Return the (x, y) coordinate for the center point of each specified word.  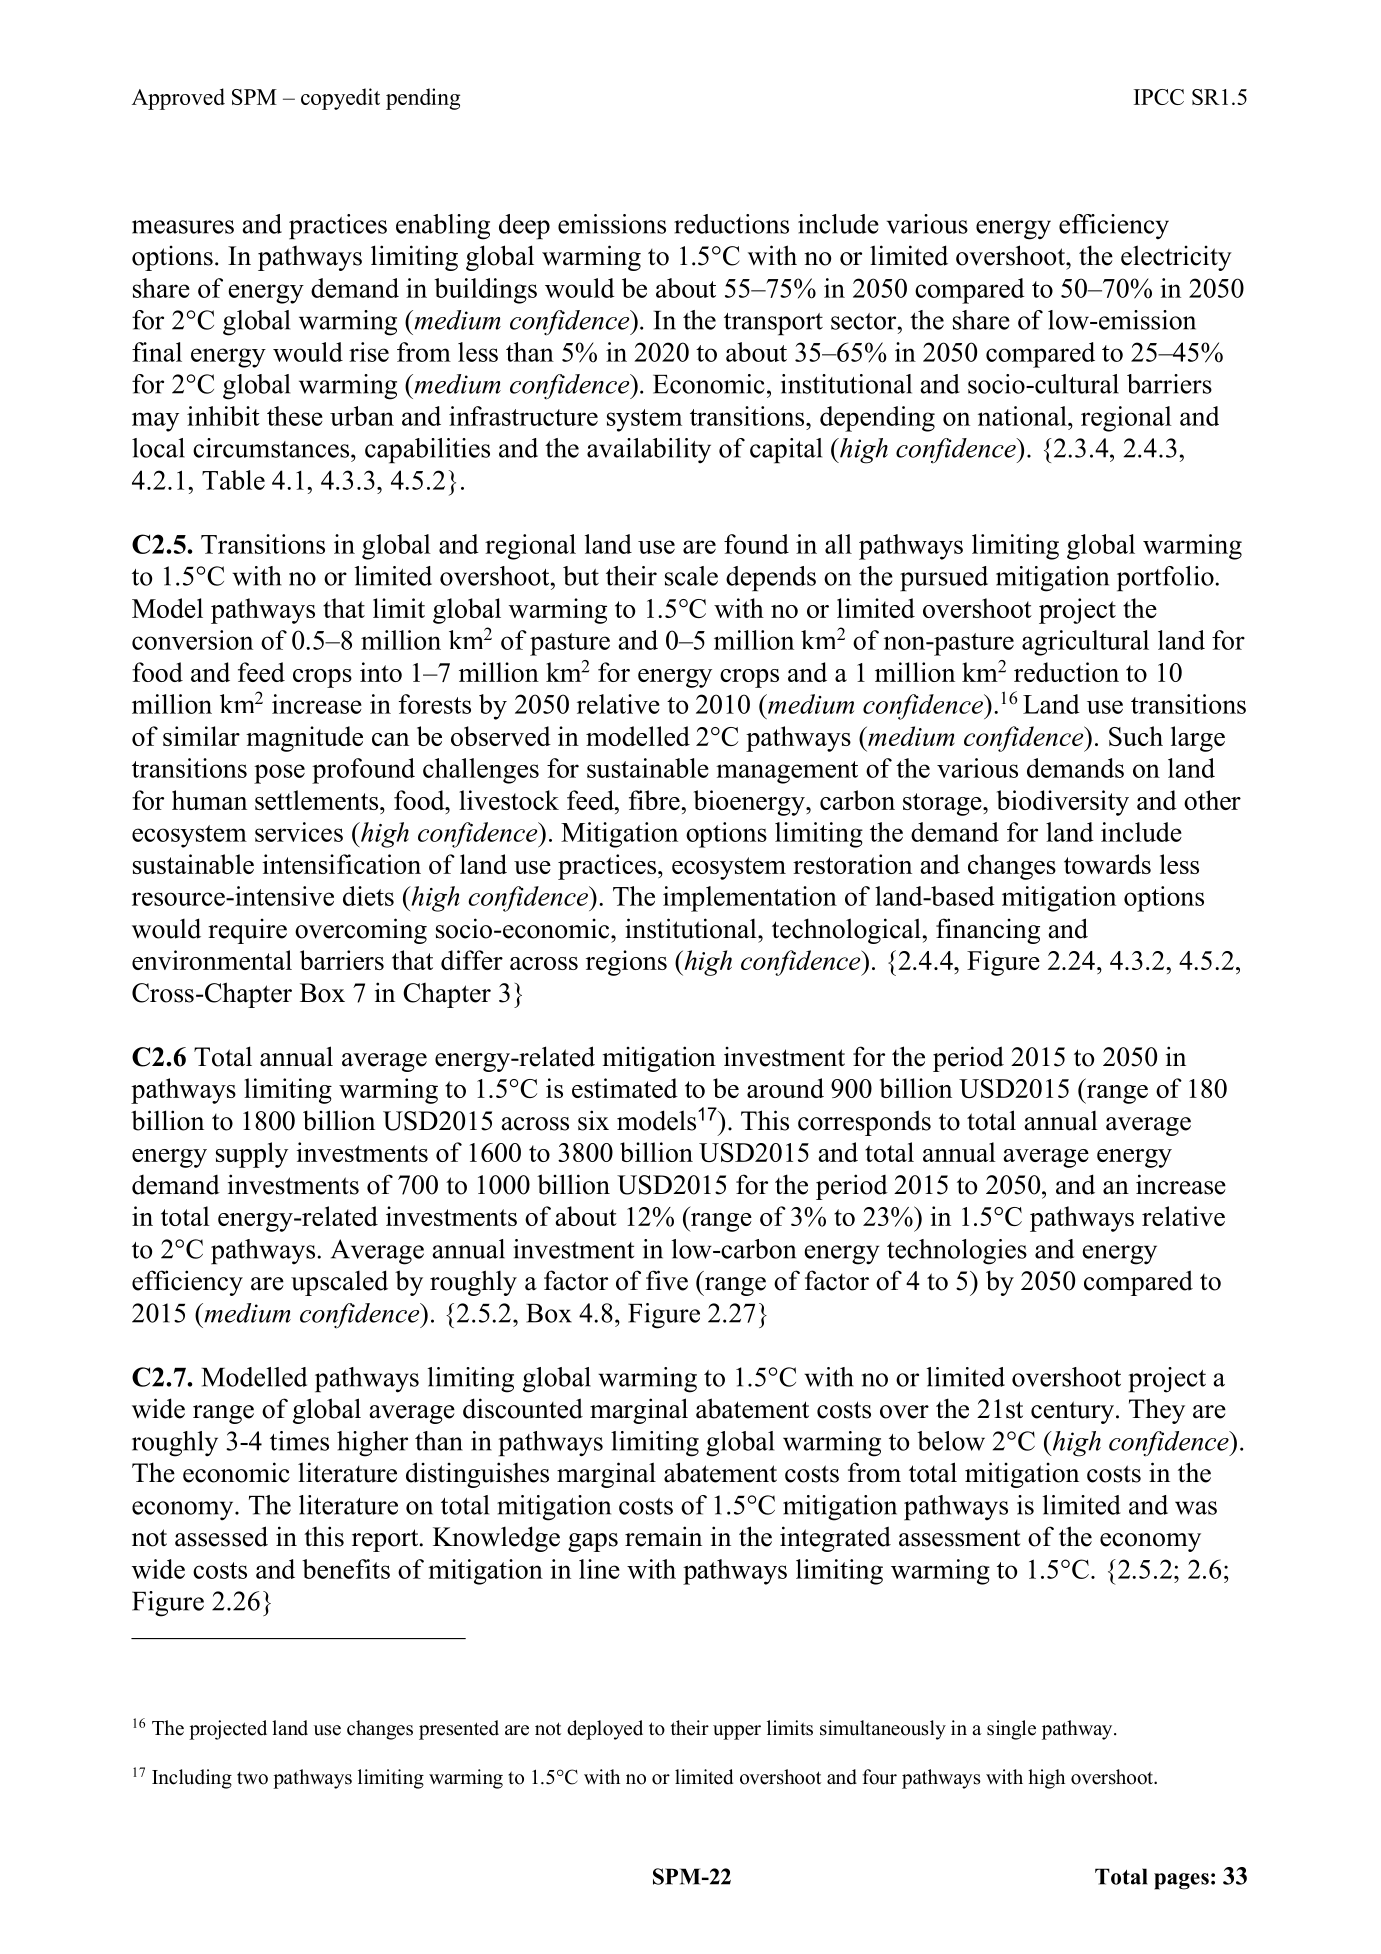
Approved (178, 99)
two (252, 1778)
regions (626, 963)
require (247, 931)
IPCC (1159, 97)
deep (524, 227)
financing (988, 931)
